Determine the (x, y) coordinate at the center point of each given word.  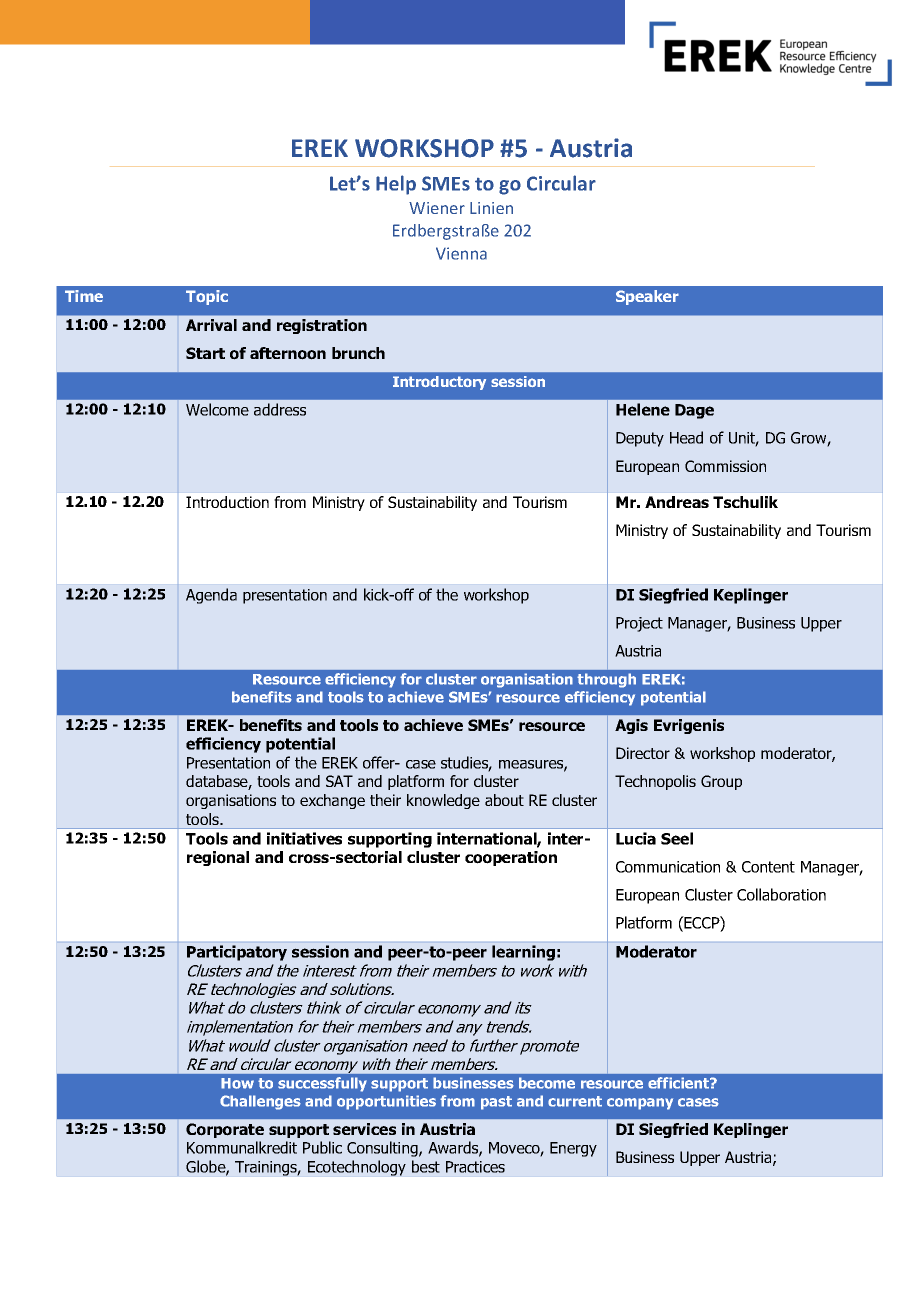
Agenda (211, 596)
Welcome (217, 409)
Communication (668, 867)
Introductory (439, 383)
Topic (207, 297)
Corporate (225, 1130)
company (640, 1104)
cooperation (511, 858)
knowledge (443, 801)
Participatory (237, 953)
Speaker (647, 297)
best (426, 1166)
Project (639, 624)
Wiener (437, 208)
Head (686, 437)
